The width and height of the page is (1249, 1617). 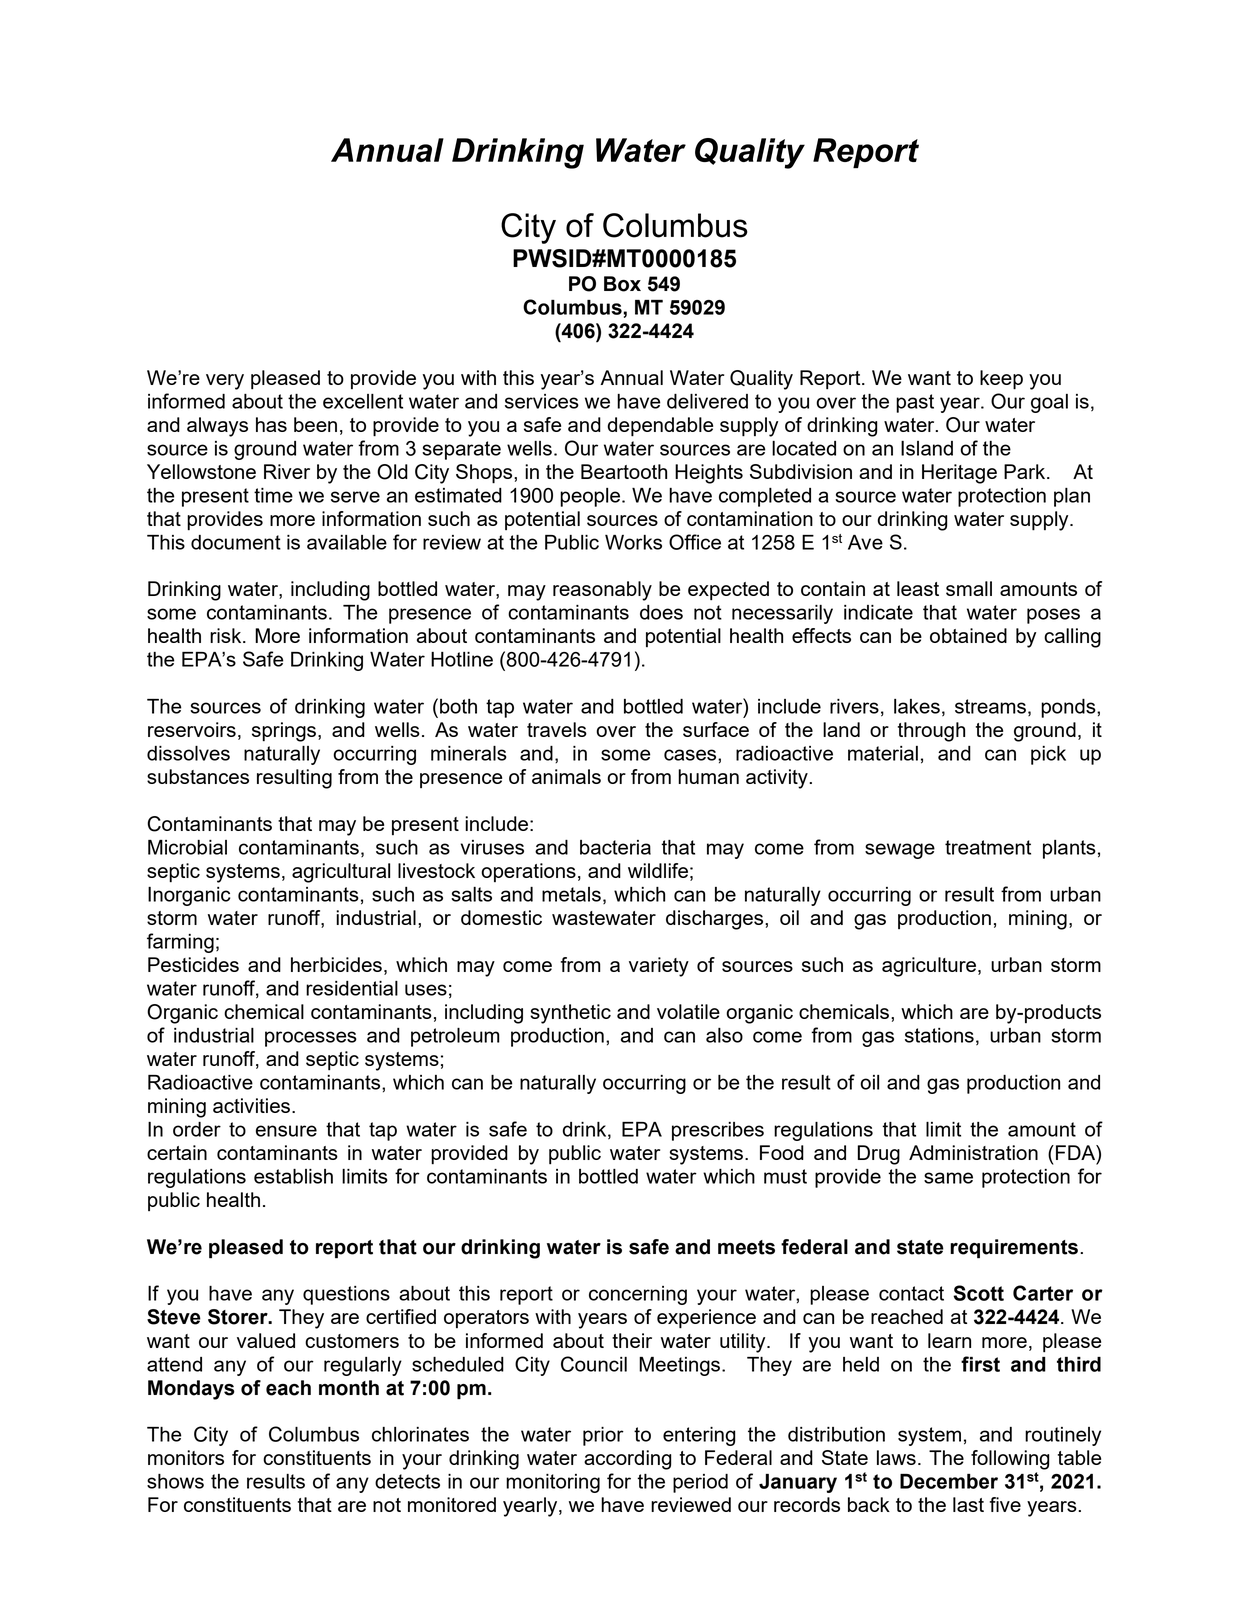 I want to click on metals, so click(x=571, y=894).
